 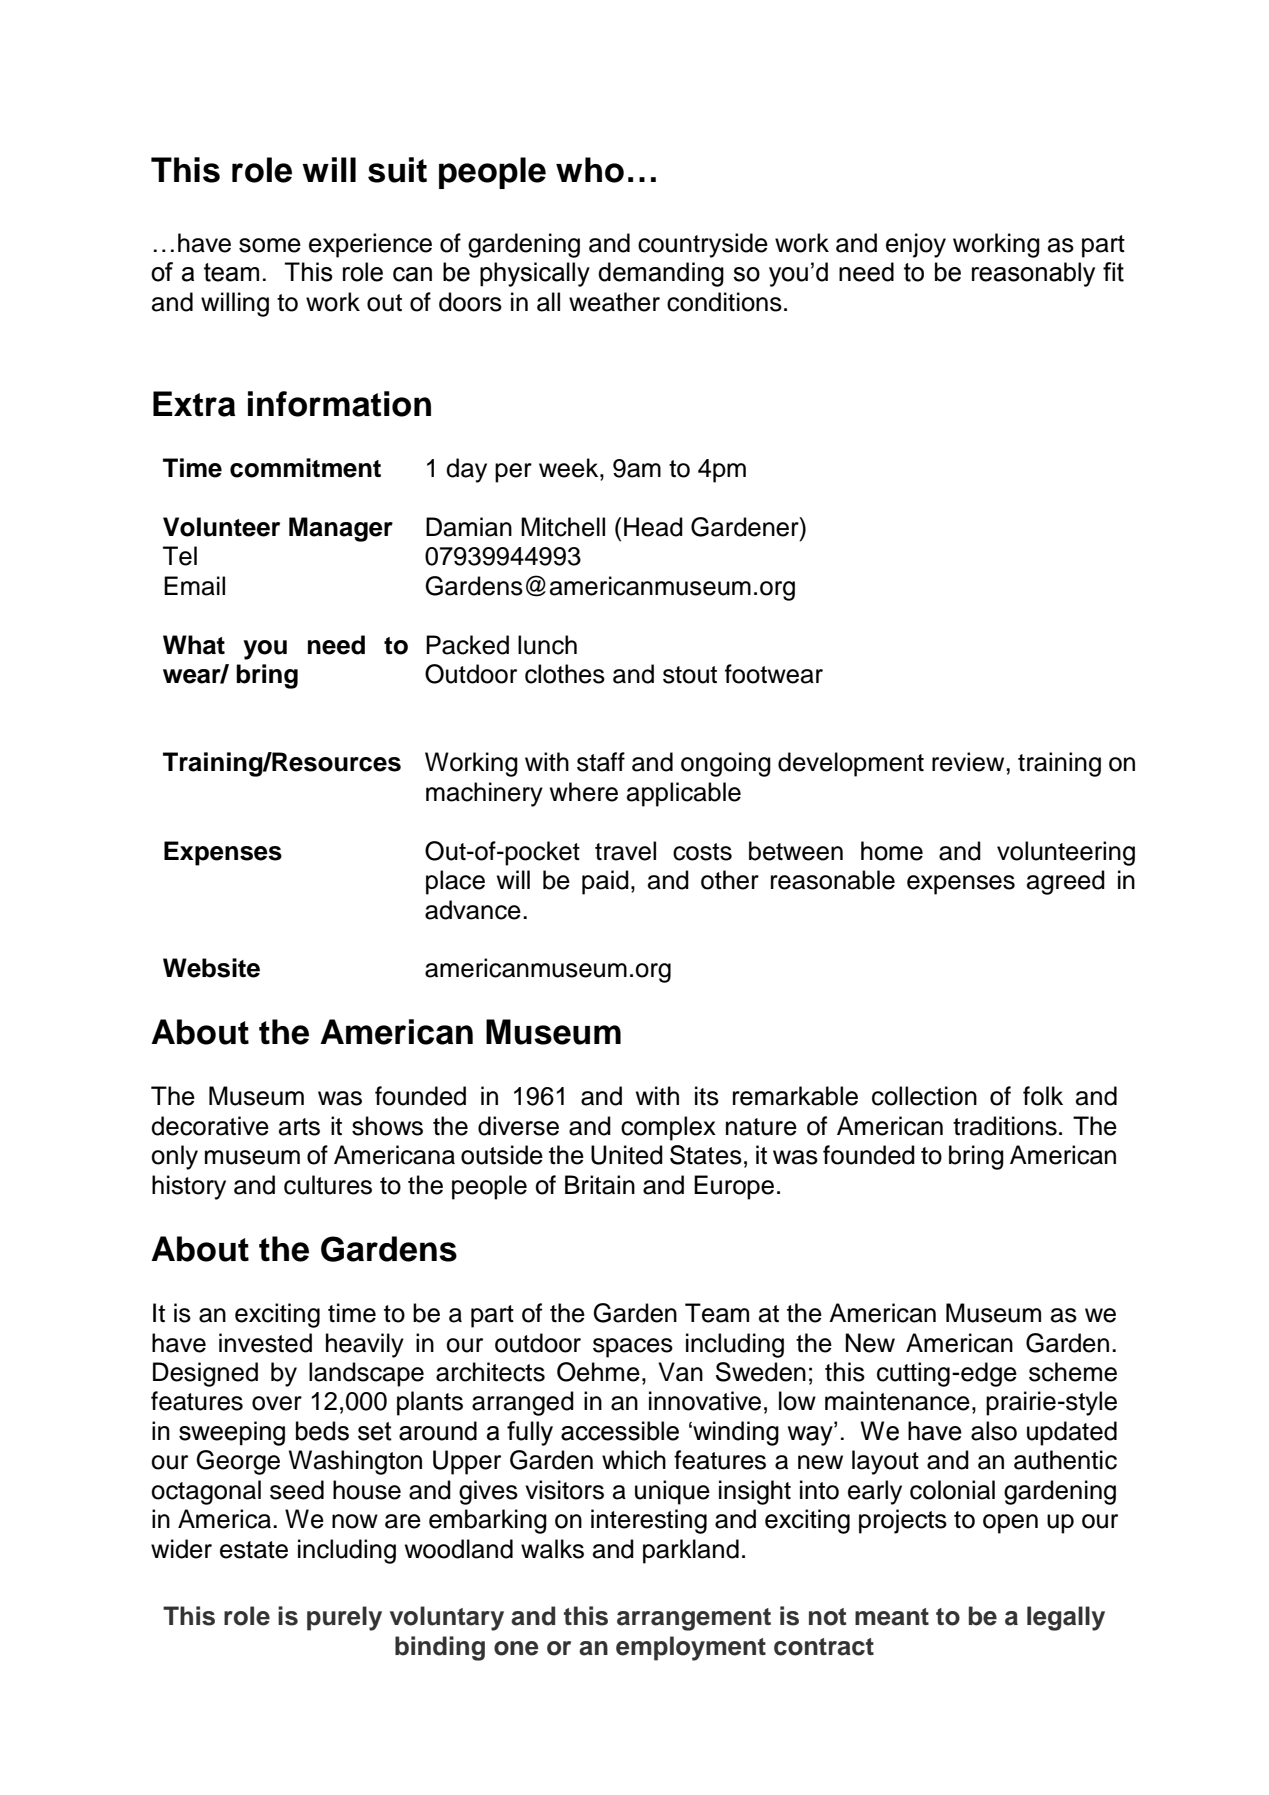 I want to click on arrangement, so click(x=694, y=1619).
